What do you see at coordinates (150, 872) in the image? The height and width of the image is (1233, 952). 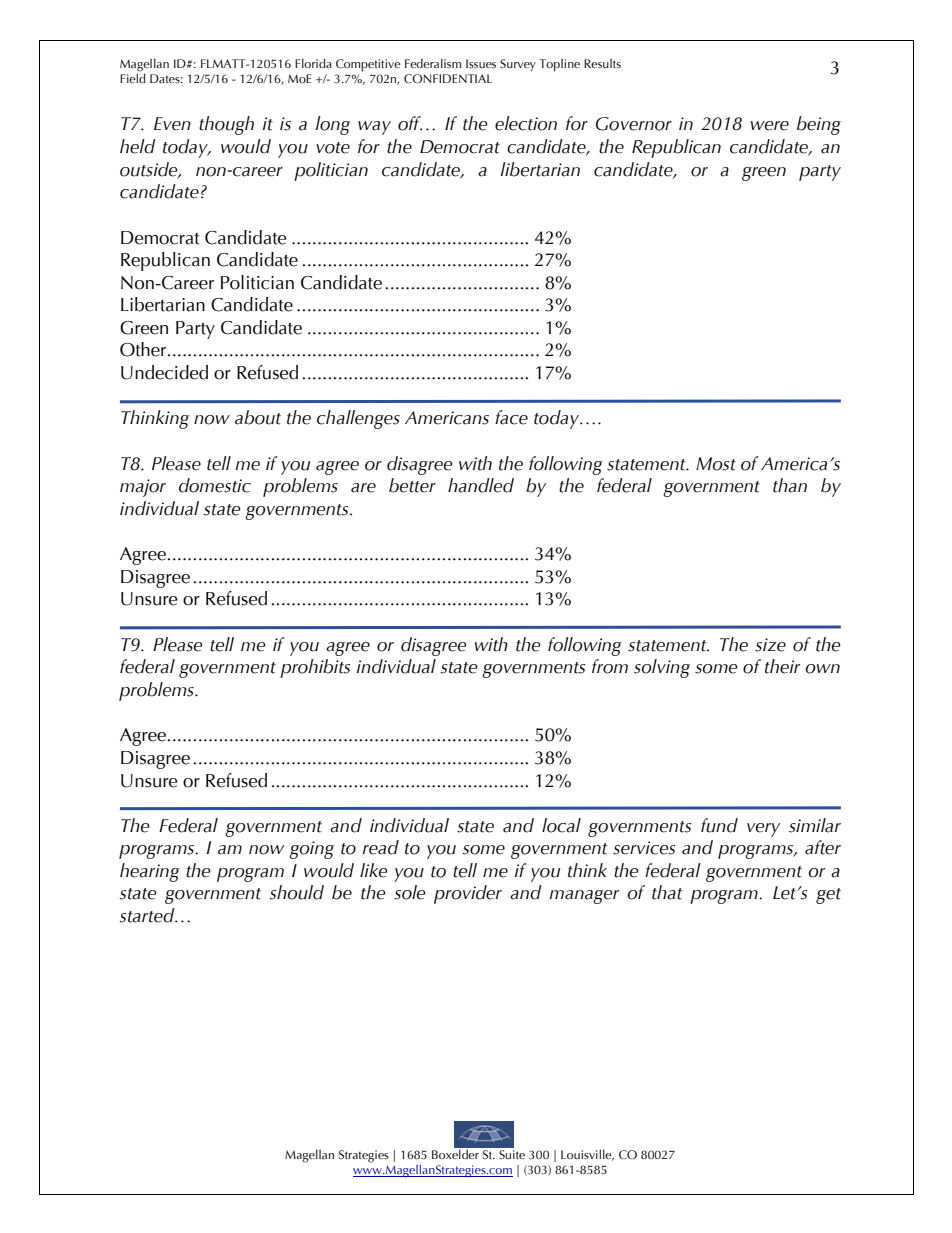 I see `hearing` at bounding box center [150, 872].
